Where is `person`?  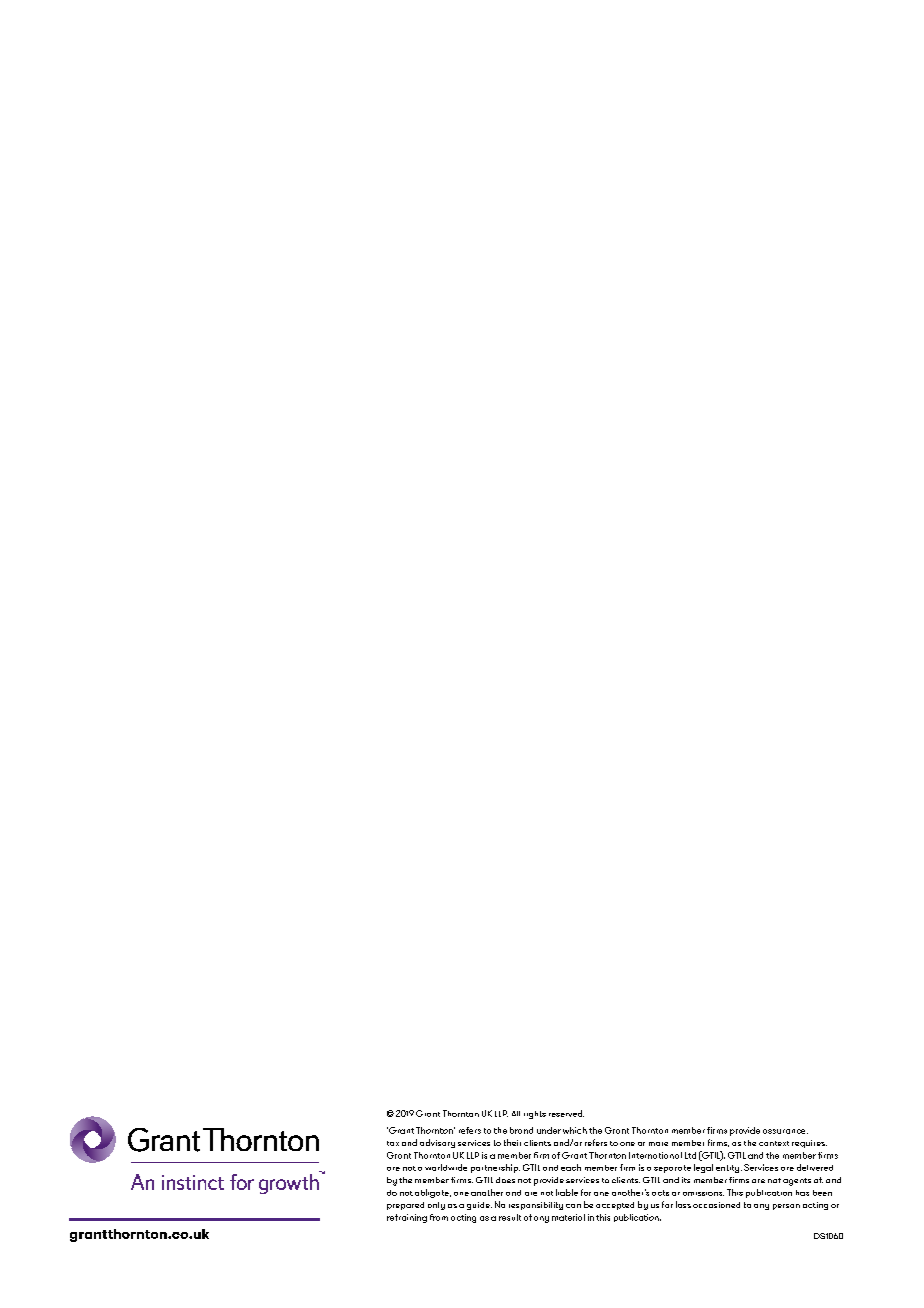
person is located at coordinates (786, 1207).
